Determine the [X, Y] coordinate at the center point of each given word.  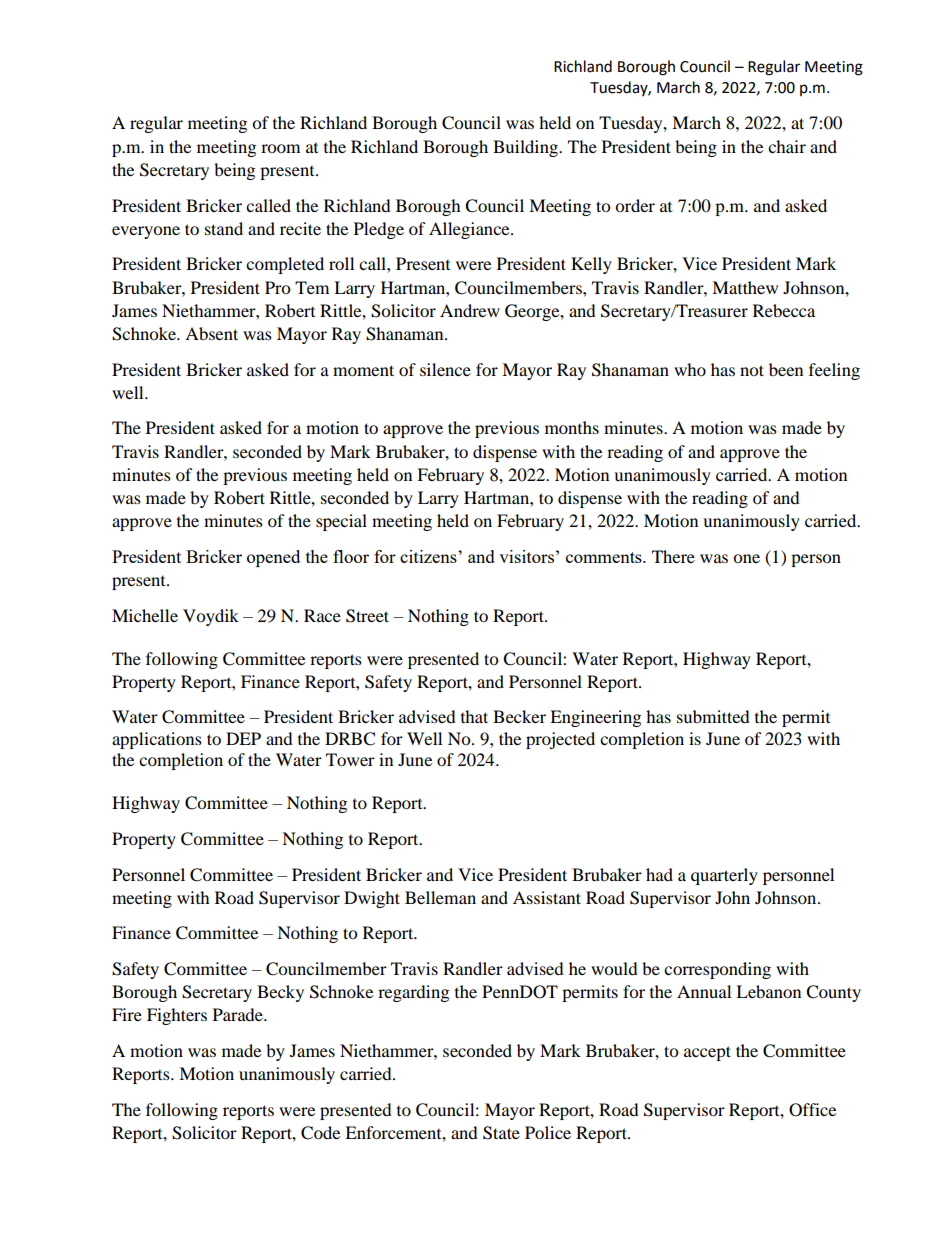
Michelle [145, 615]
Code [320, 1133]
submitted [713, 716]
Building [526, 148]
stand [224, 228]
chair [787, 146]
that [474, 716]
